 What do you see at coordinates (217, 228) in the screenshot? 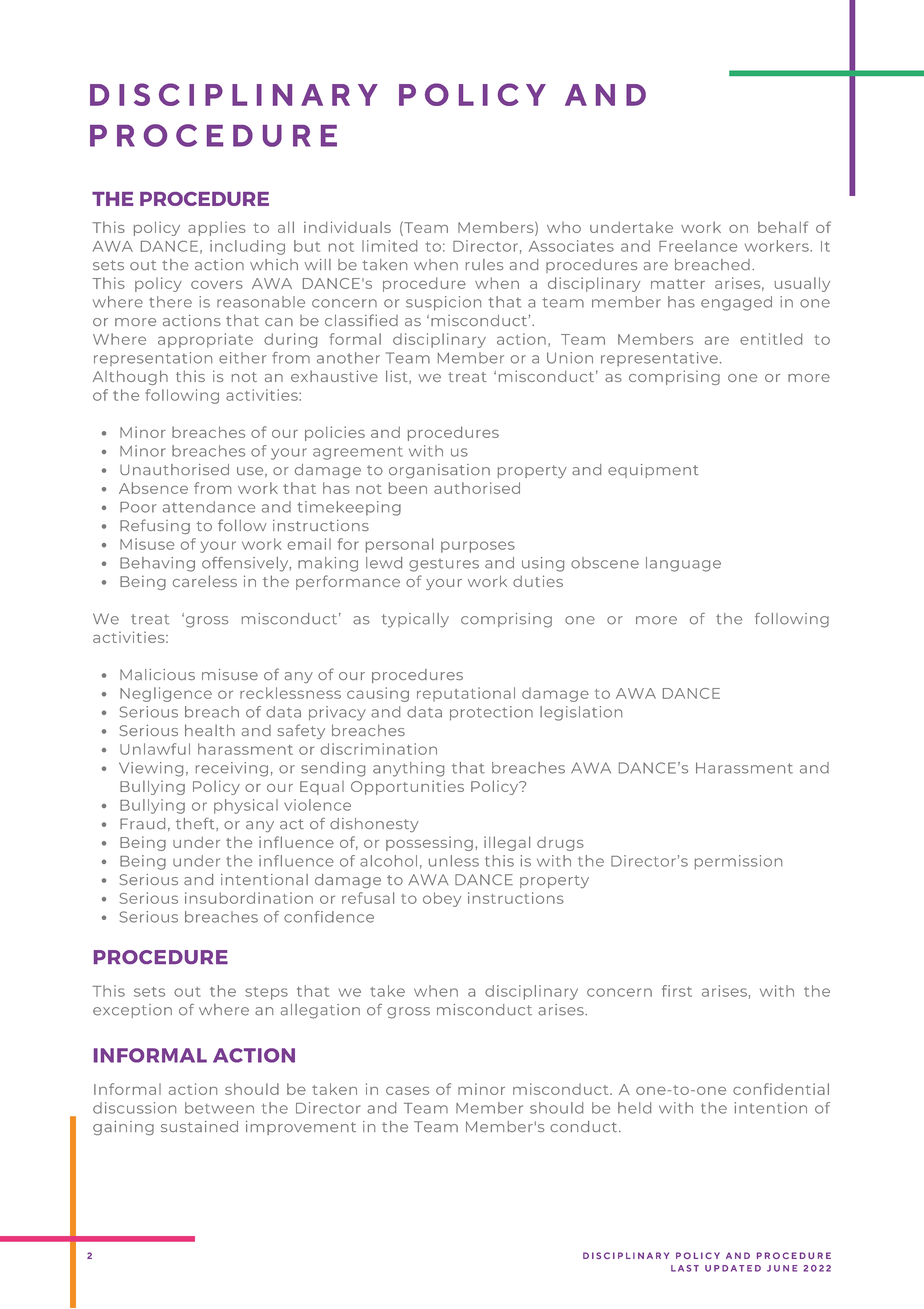
I see `applies` at bounding box center [217, 228].
